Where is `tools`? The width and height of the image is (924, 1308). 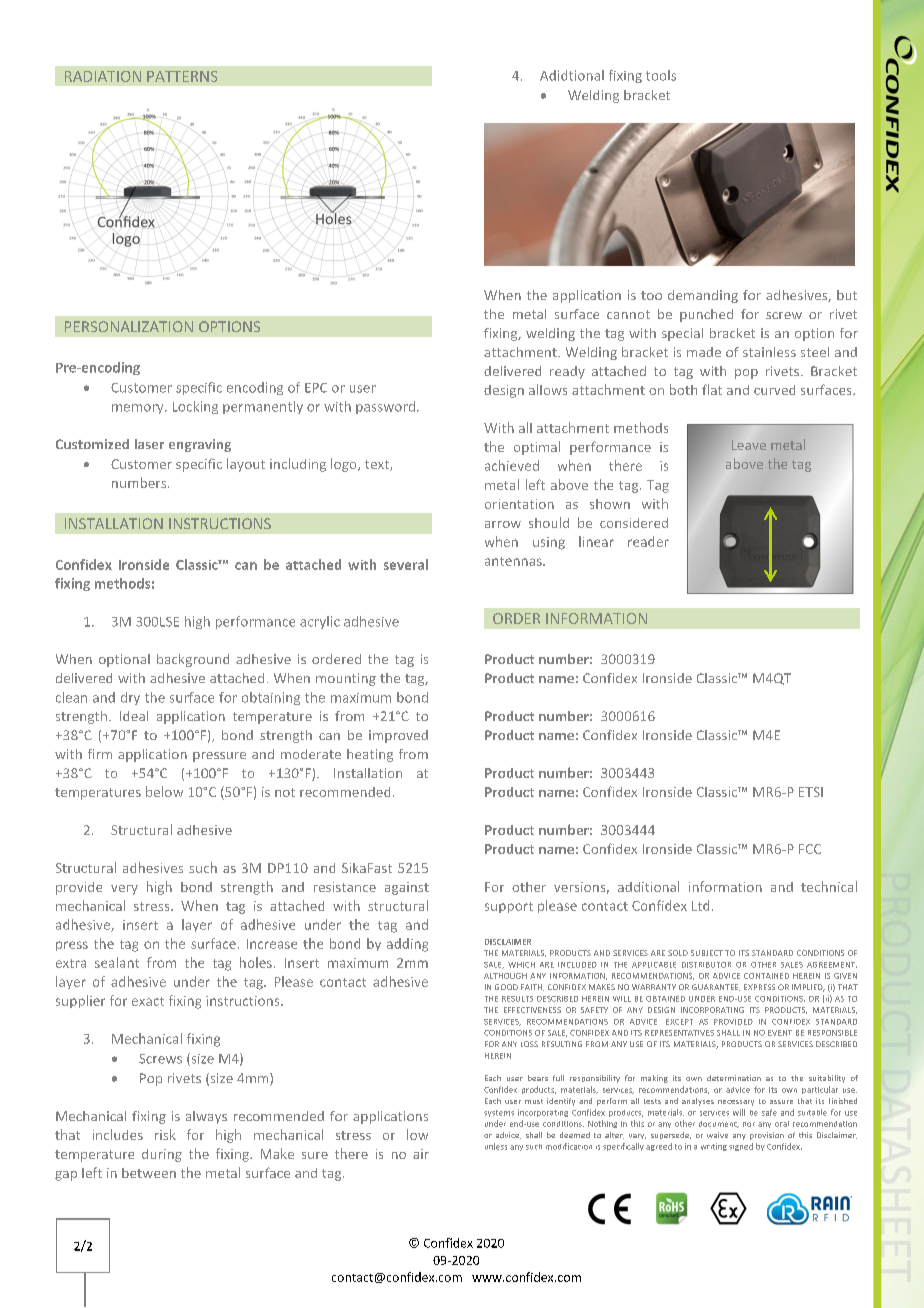
tools is located at coordinates (661, 75).
